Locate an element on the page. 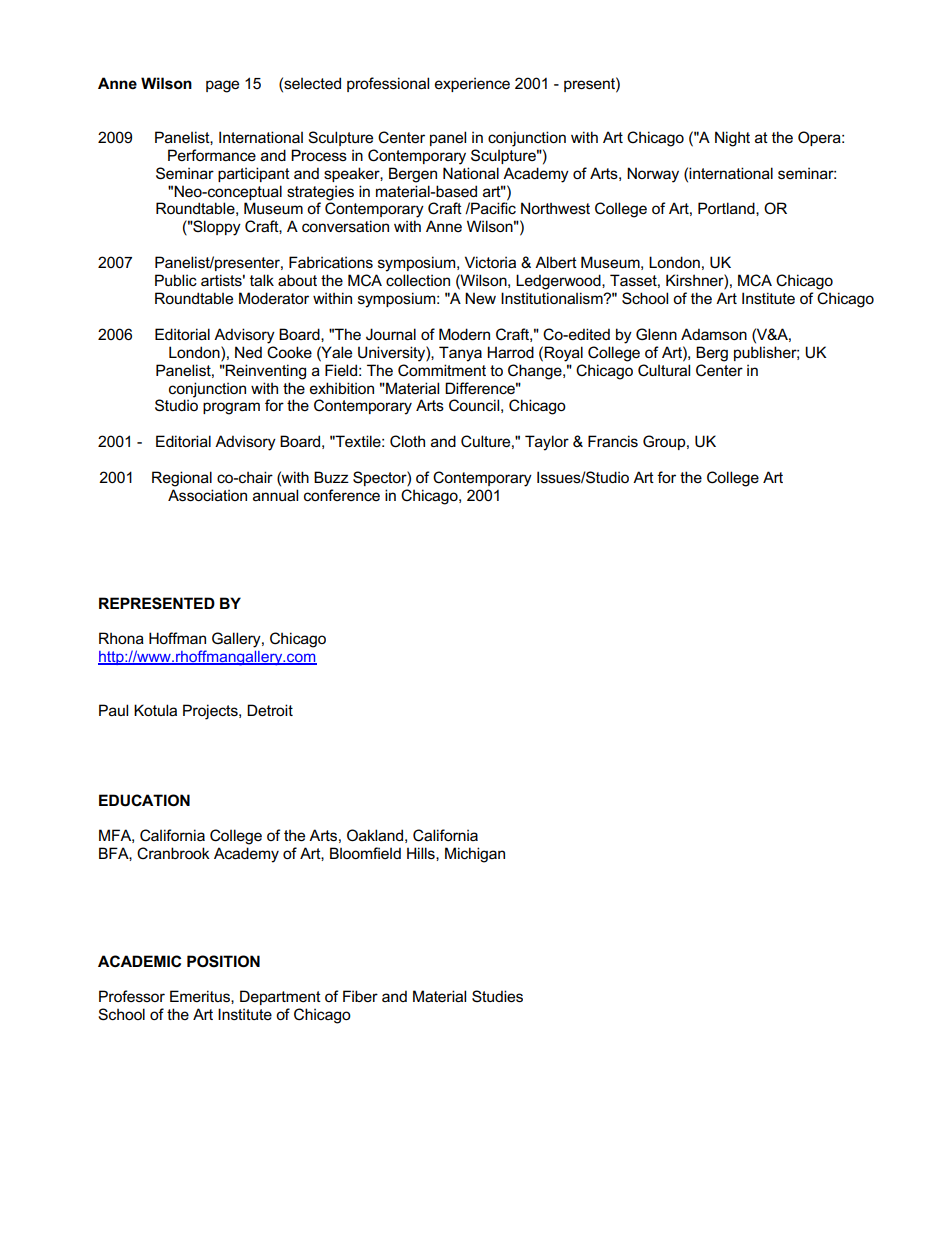 Image resolution: width=952 pixels, height=1233 pixels. program is located at coordinates (231, 408).
